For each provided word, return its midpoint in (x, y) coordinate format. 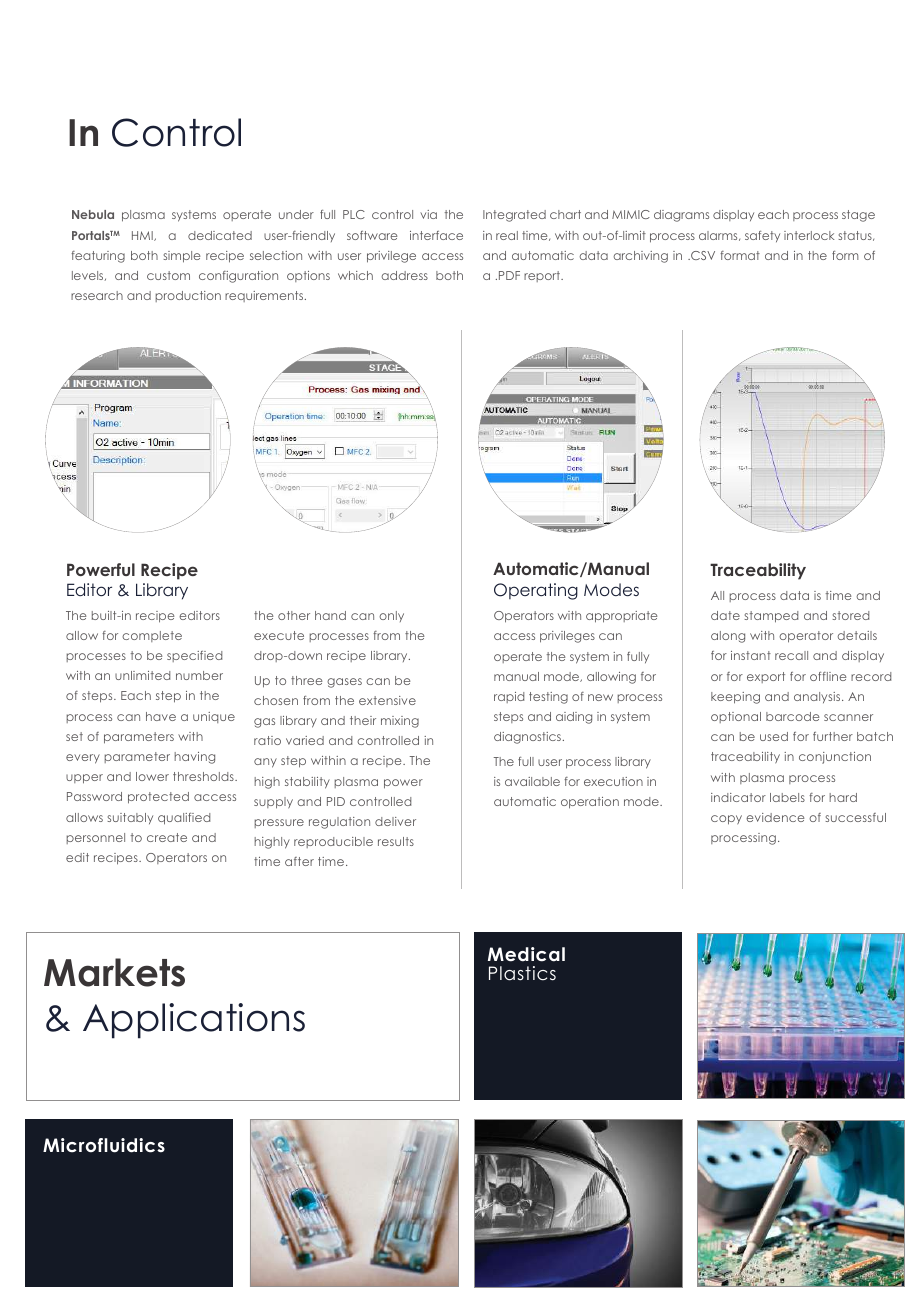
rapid (509, 697)
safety (762, 236)
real (507, 235)
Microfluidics (104, 1145)
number (199, 675)
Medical (526, 954)
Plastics (522, 973)
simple (181, 257)
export (766, 677)
